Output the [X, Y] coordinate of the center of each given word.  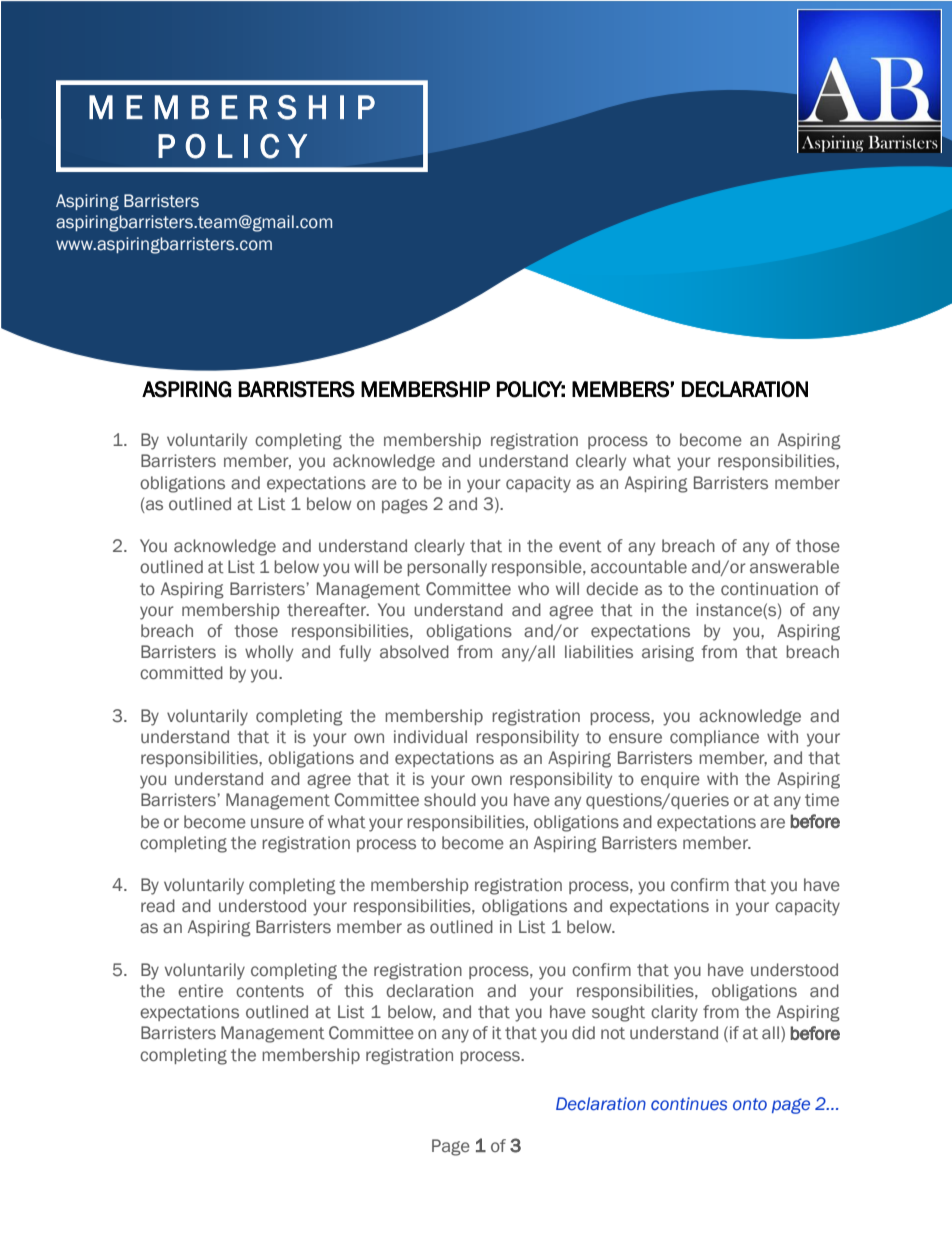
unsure [277, 823]
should [450, 800]
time [822, 800]
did [583, 1032]
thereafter [328, 610]
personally [447, 568]
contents [270, 991]
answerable [794, 567]
